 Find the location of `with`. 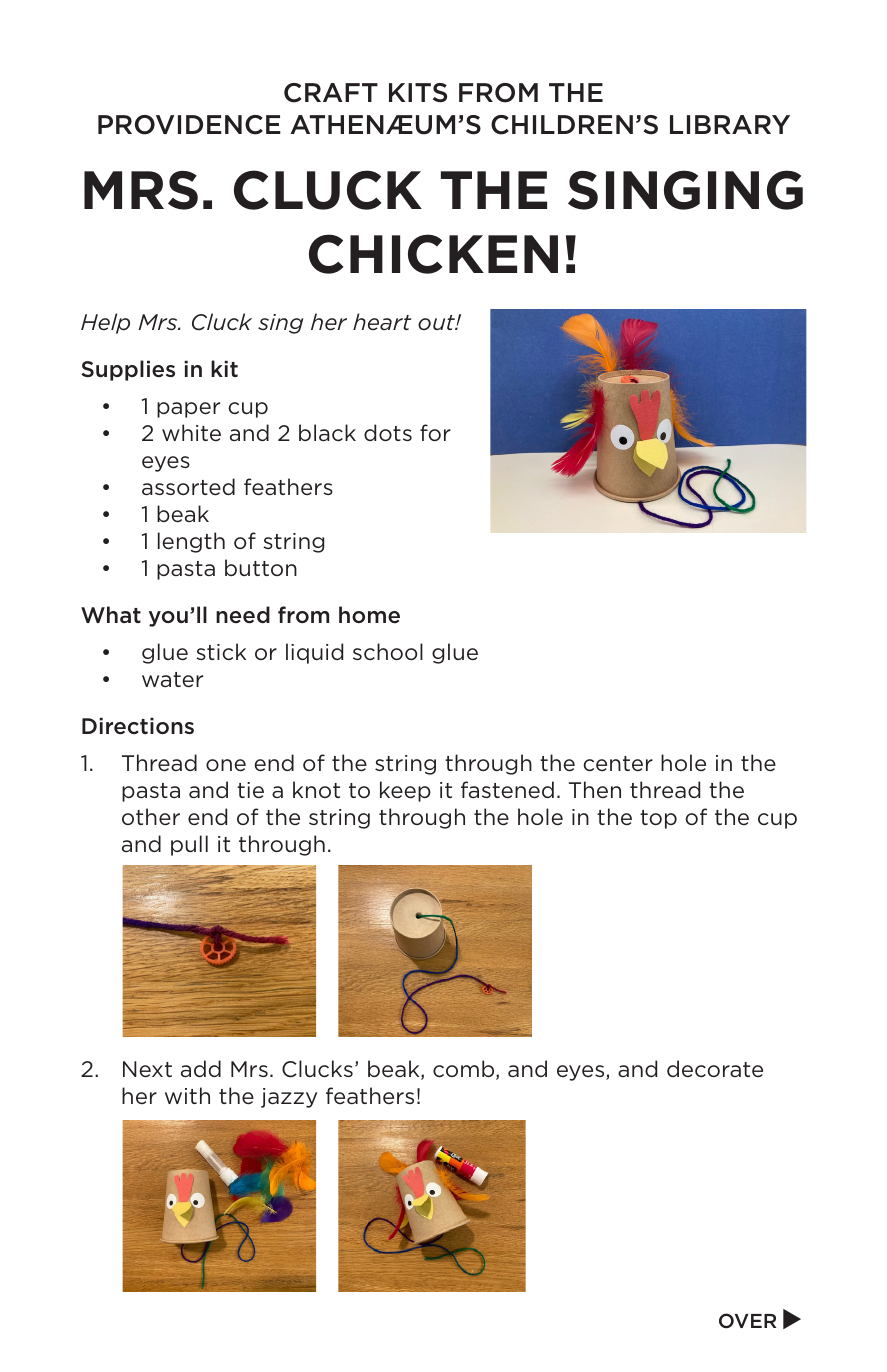

with is located at coordinates (187, 1095).
